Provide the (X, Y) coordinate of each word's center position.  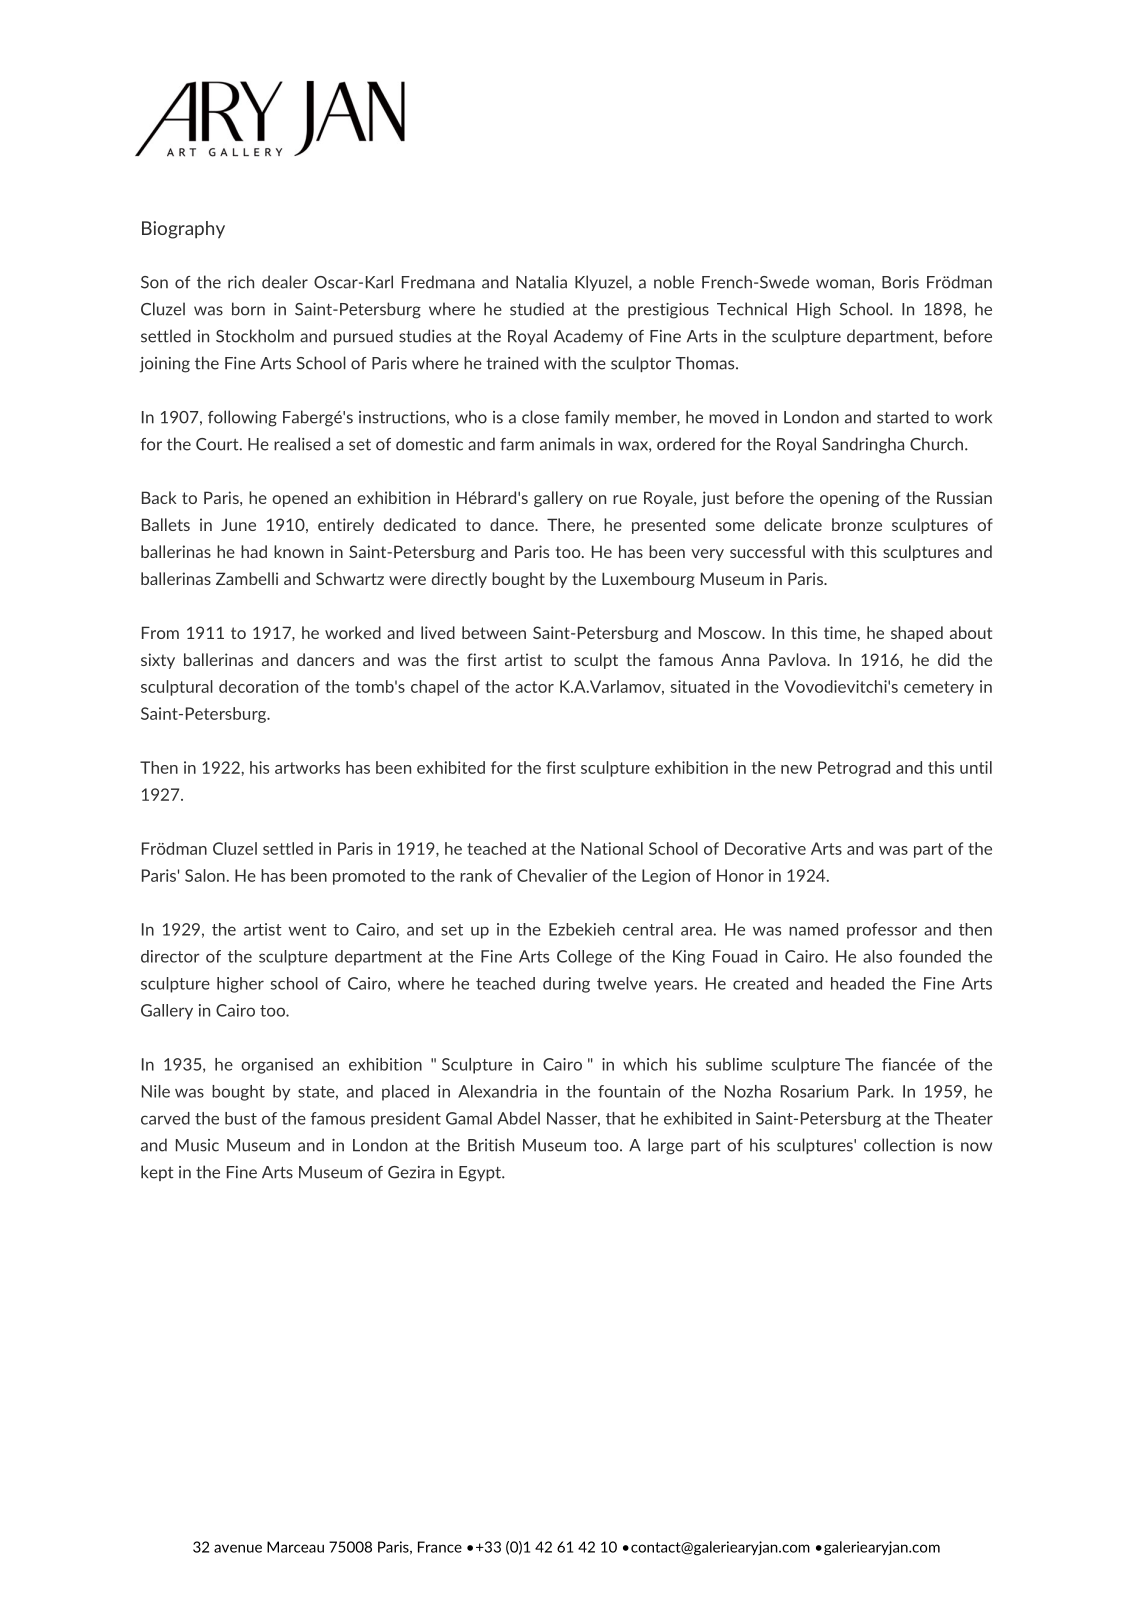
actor (534, 687)
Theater (963, 1118)
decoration (258, 686)
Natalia (541, 282)
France (440, 1547)
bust (241, 1118)
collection (899, 1145)
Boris (900, 282)
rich (241, 282)
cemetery (939, 688)
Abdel (518, 1118)
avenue (238, 1548)
